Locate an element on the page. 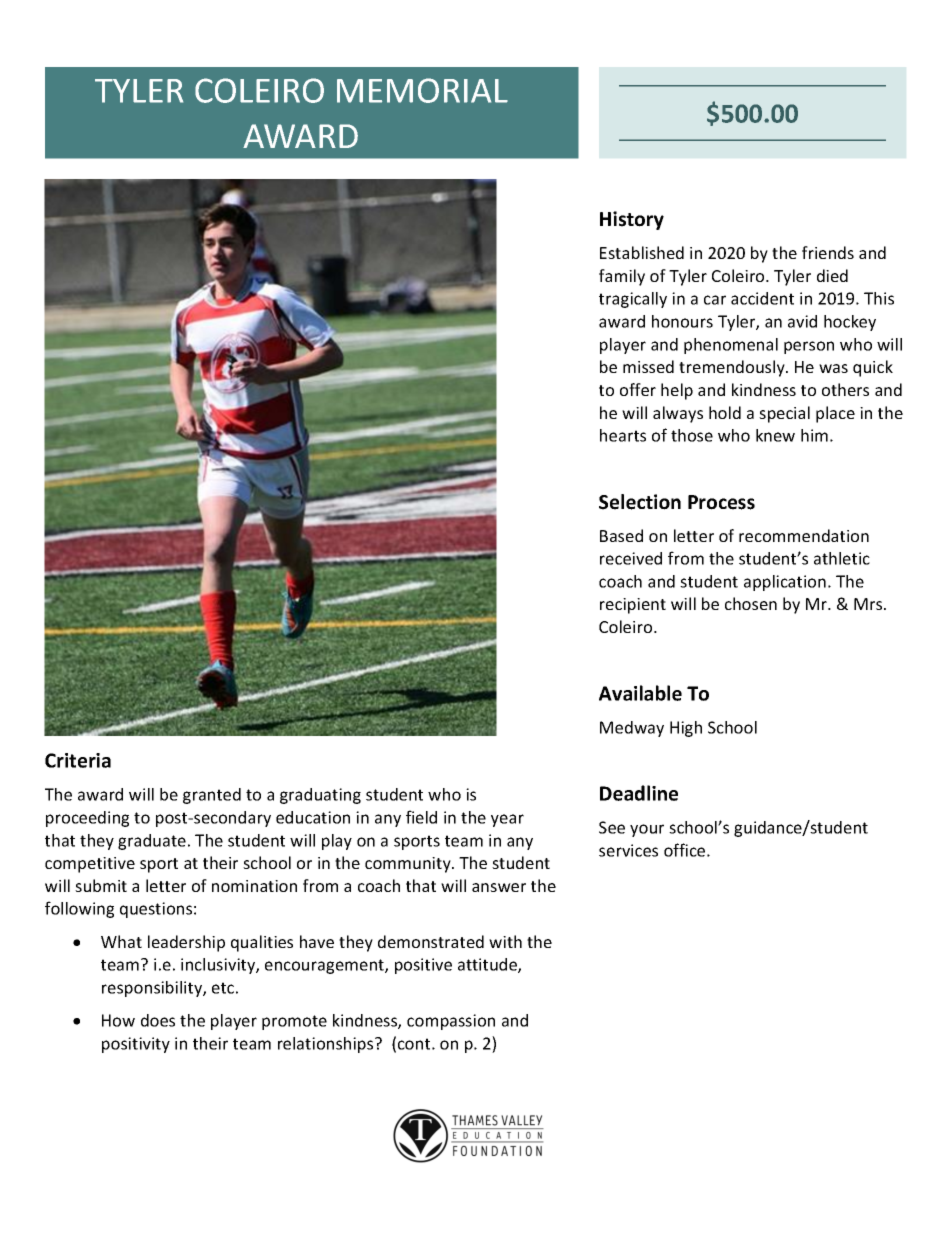 Image resolution: width=952 pixels, height=1233 pixels. compassion is located at coordinates (451, 1022).
